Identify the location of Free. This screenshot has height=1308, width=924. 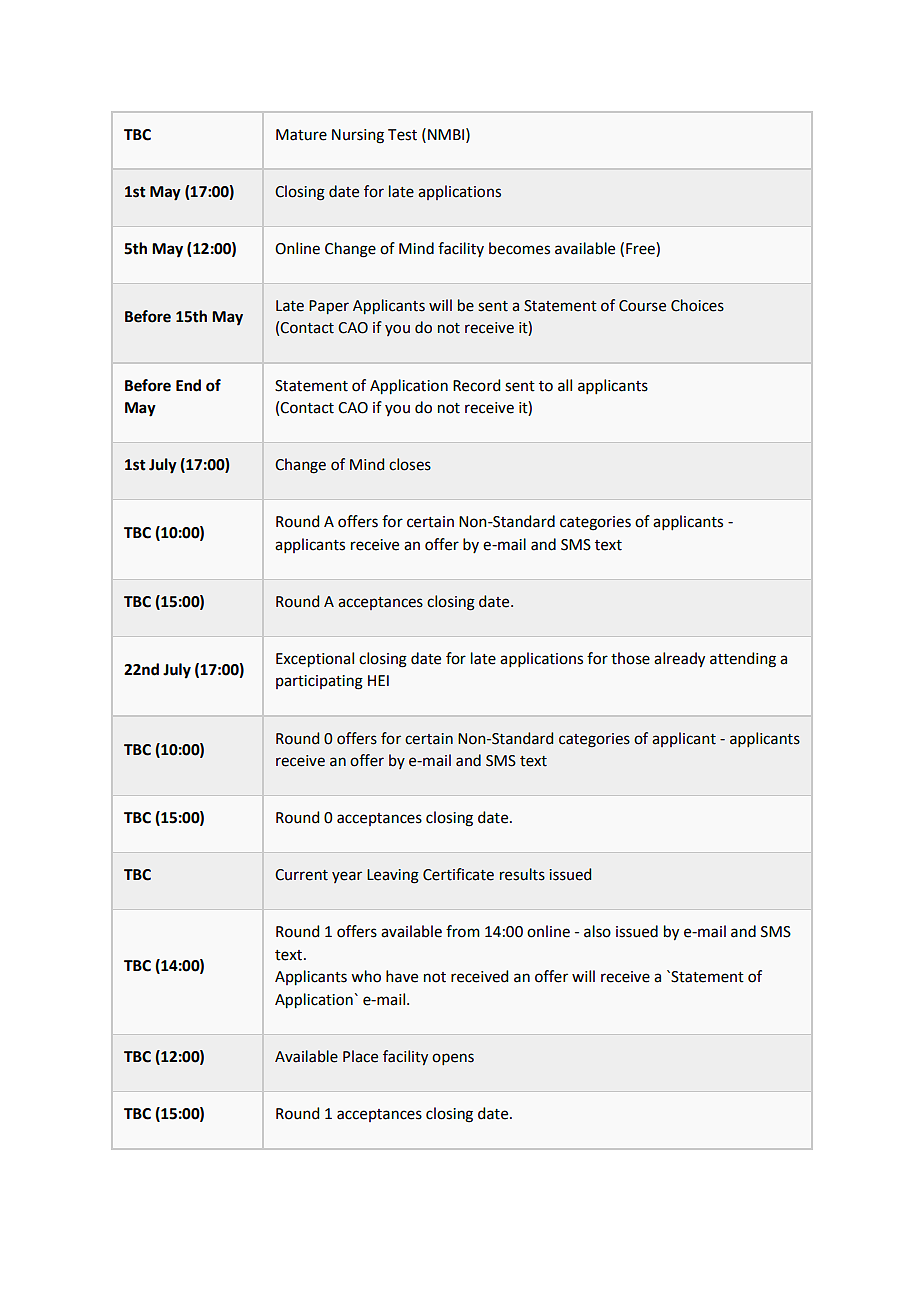
(641, 248).
